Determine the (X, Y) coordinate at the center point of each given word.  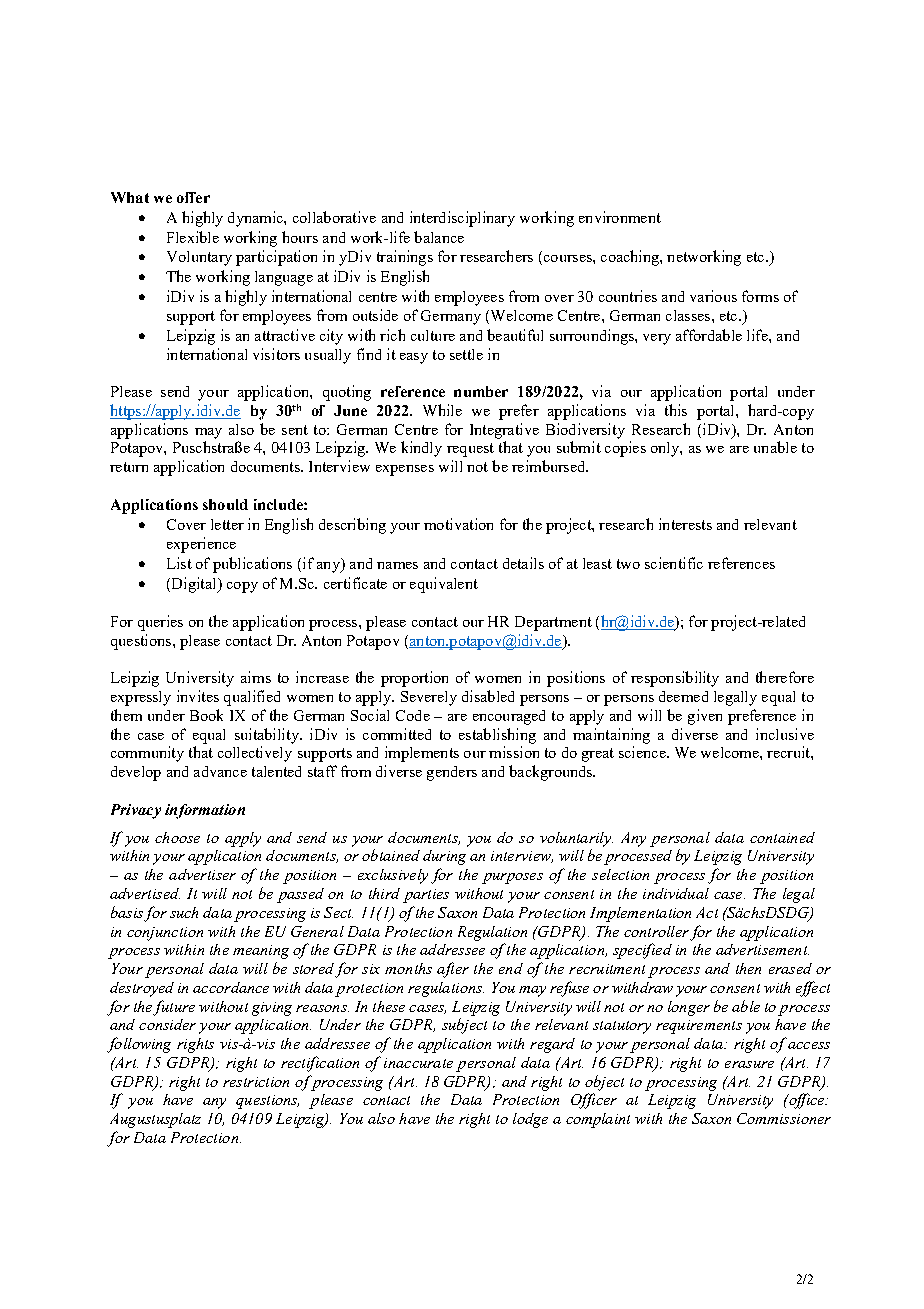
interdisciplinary (462, 219)
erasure (749, 1064)
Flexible (193, 237)
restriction (256, 1082)
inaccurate (418, 1063)
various (713, 296)
